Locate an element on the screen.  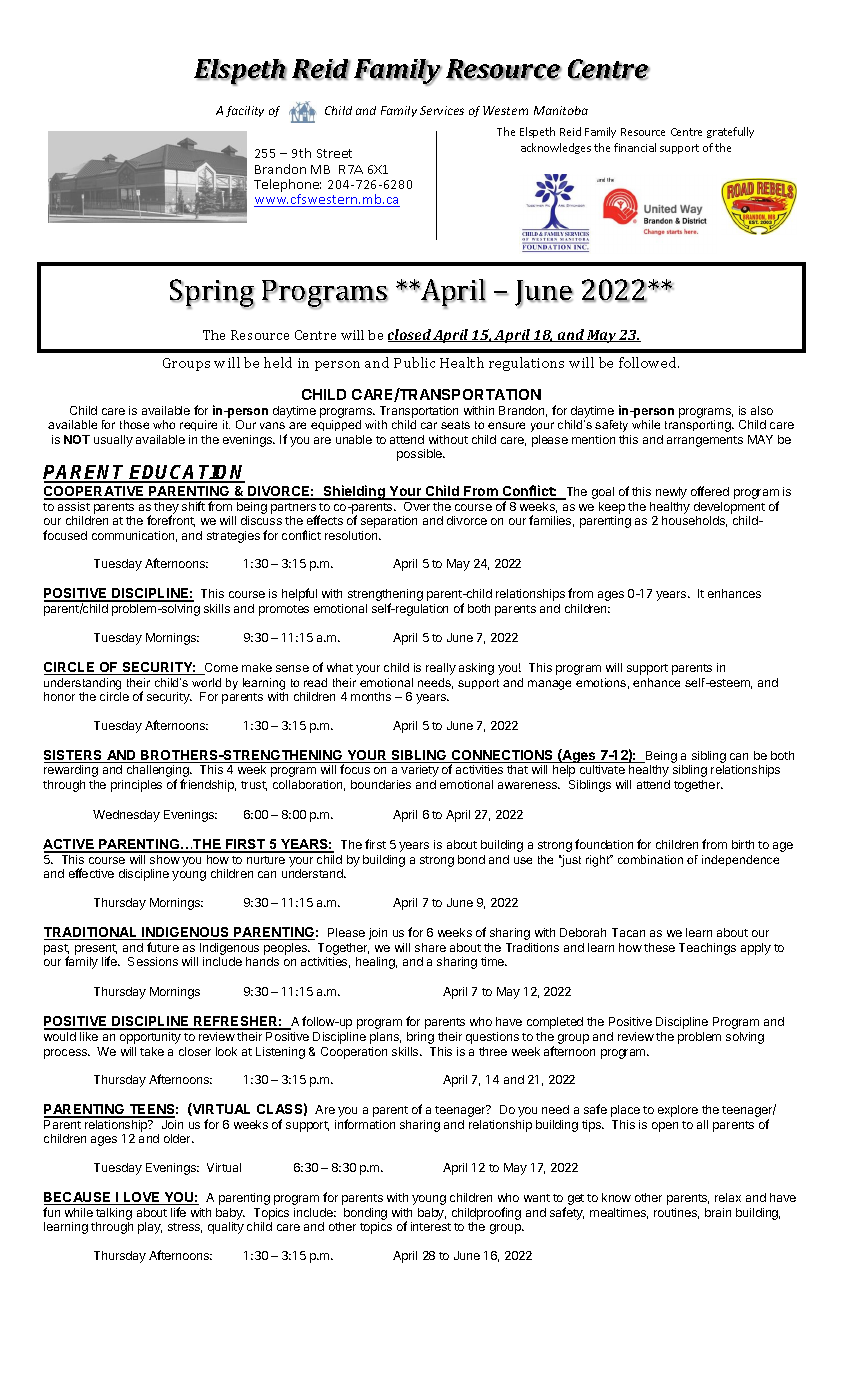
Services is located at coordinates (442, 110).
